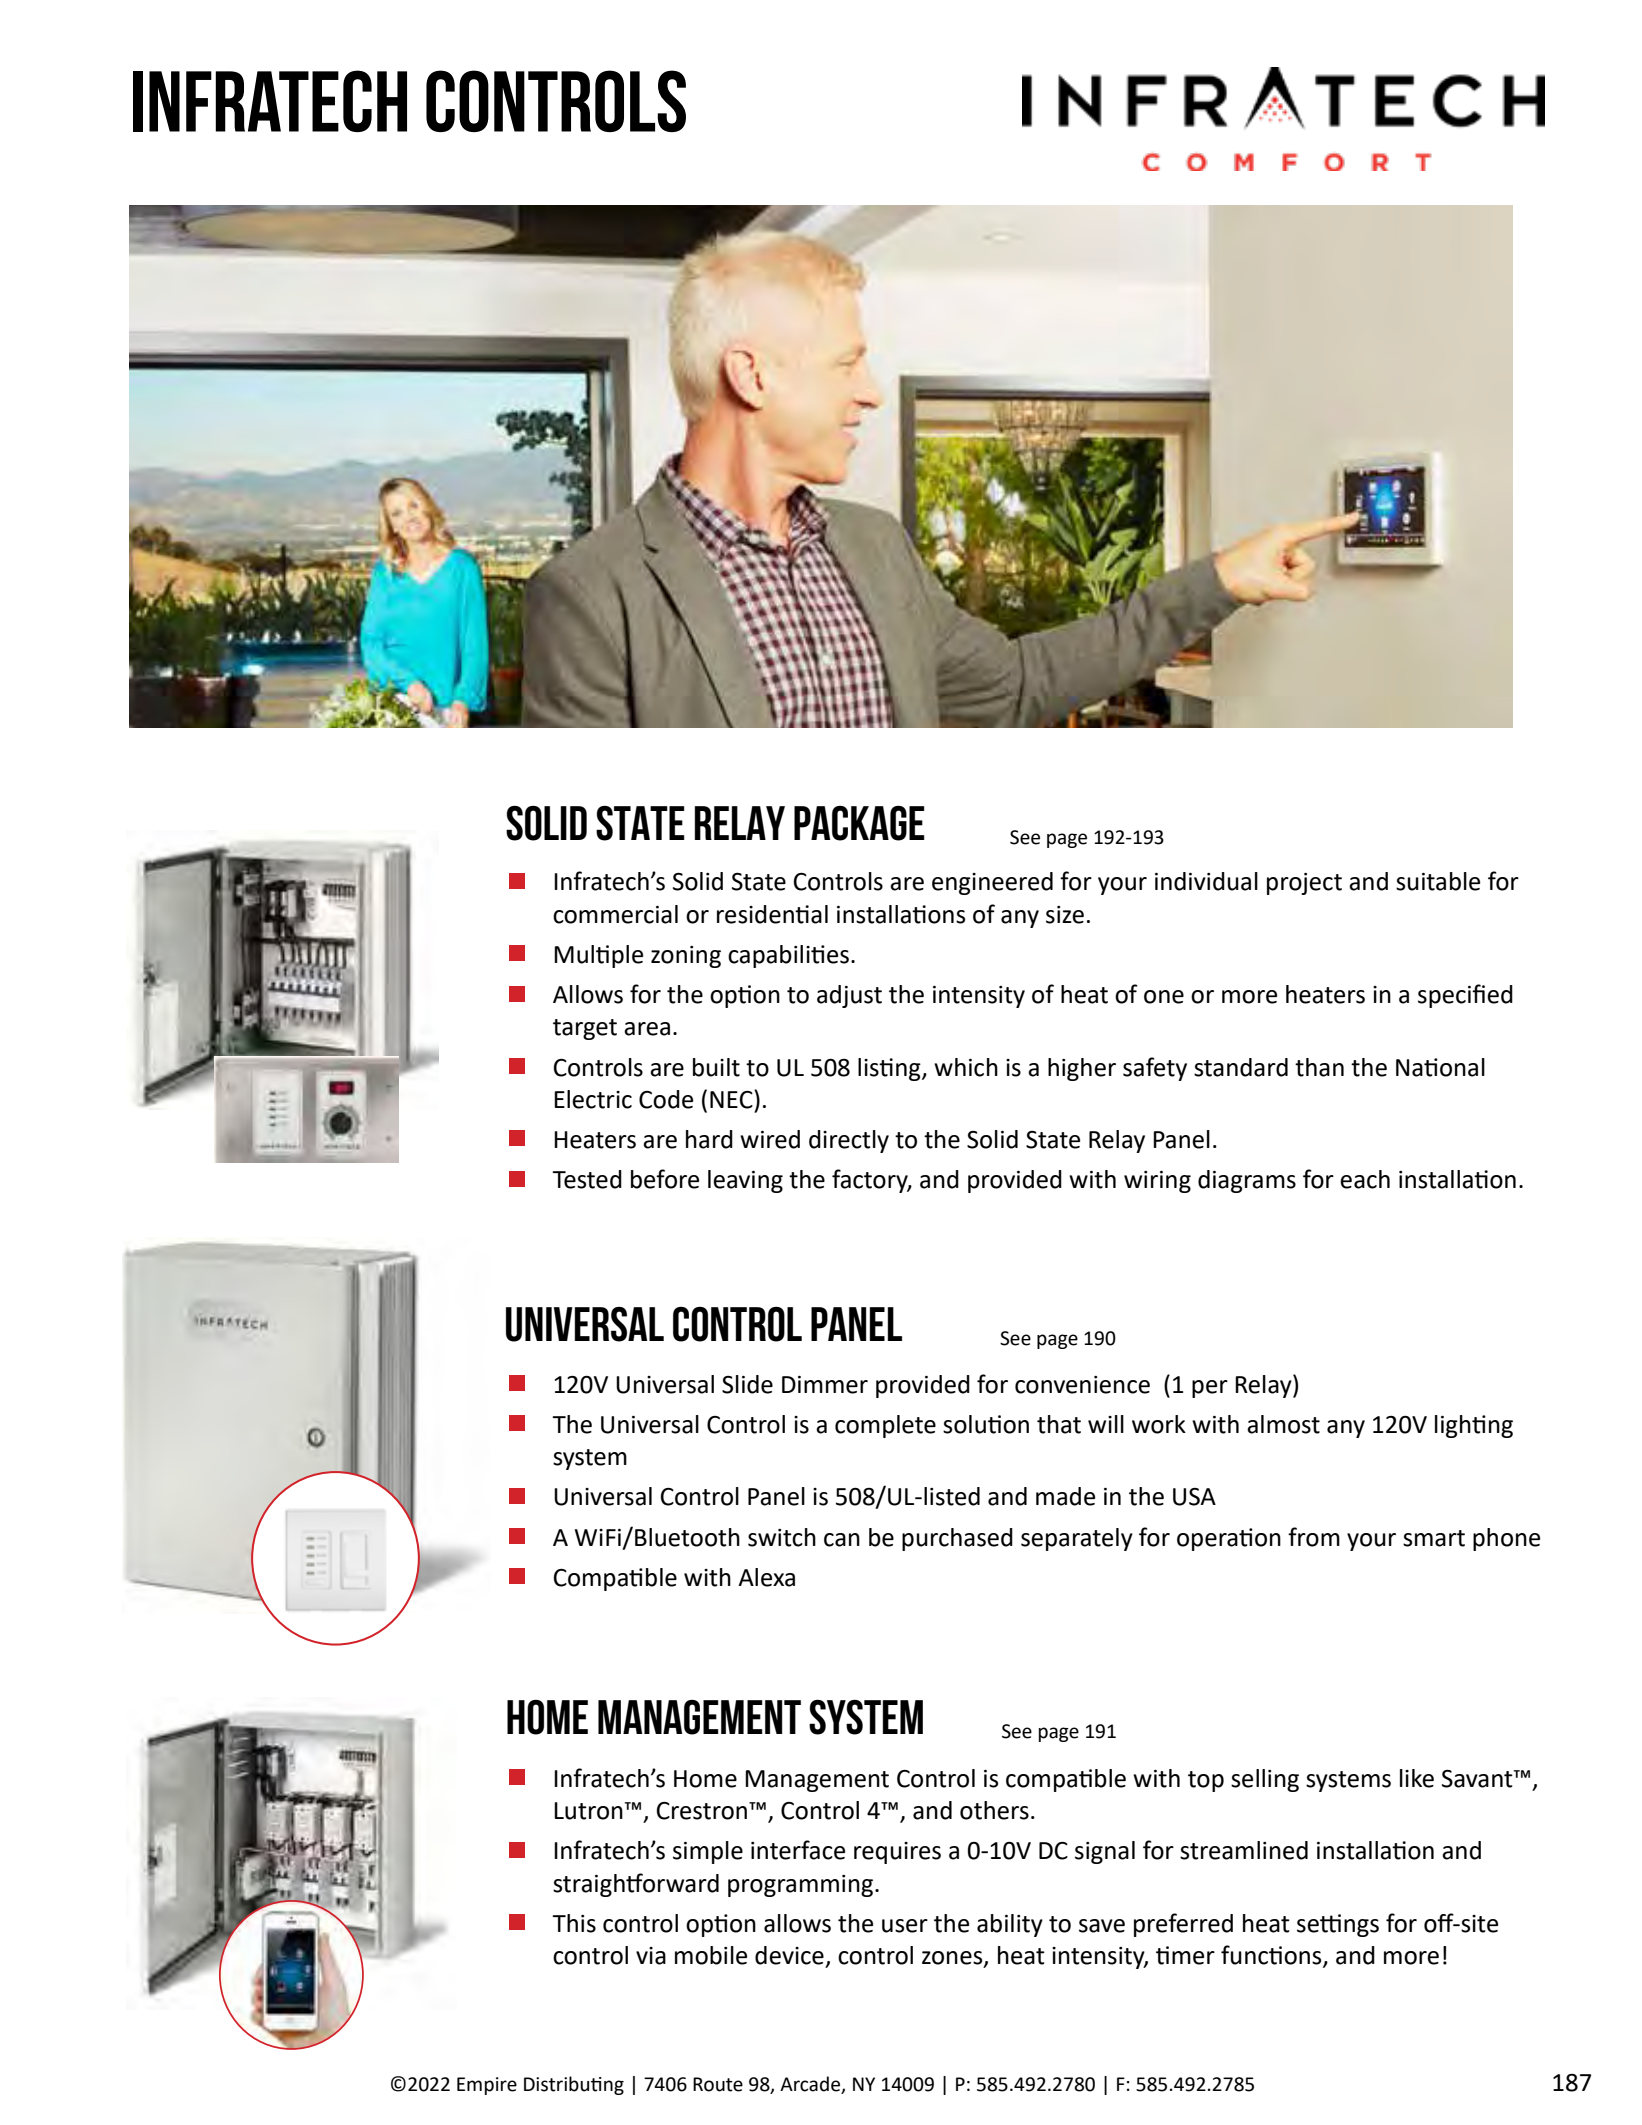  Describe the element at coordinates (574, 2085) in the document. I see `Distributing` at that location.
